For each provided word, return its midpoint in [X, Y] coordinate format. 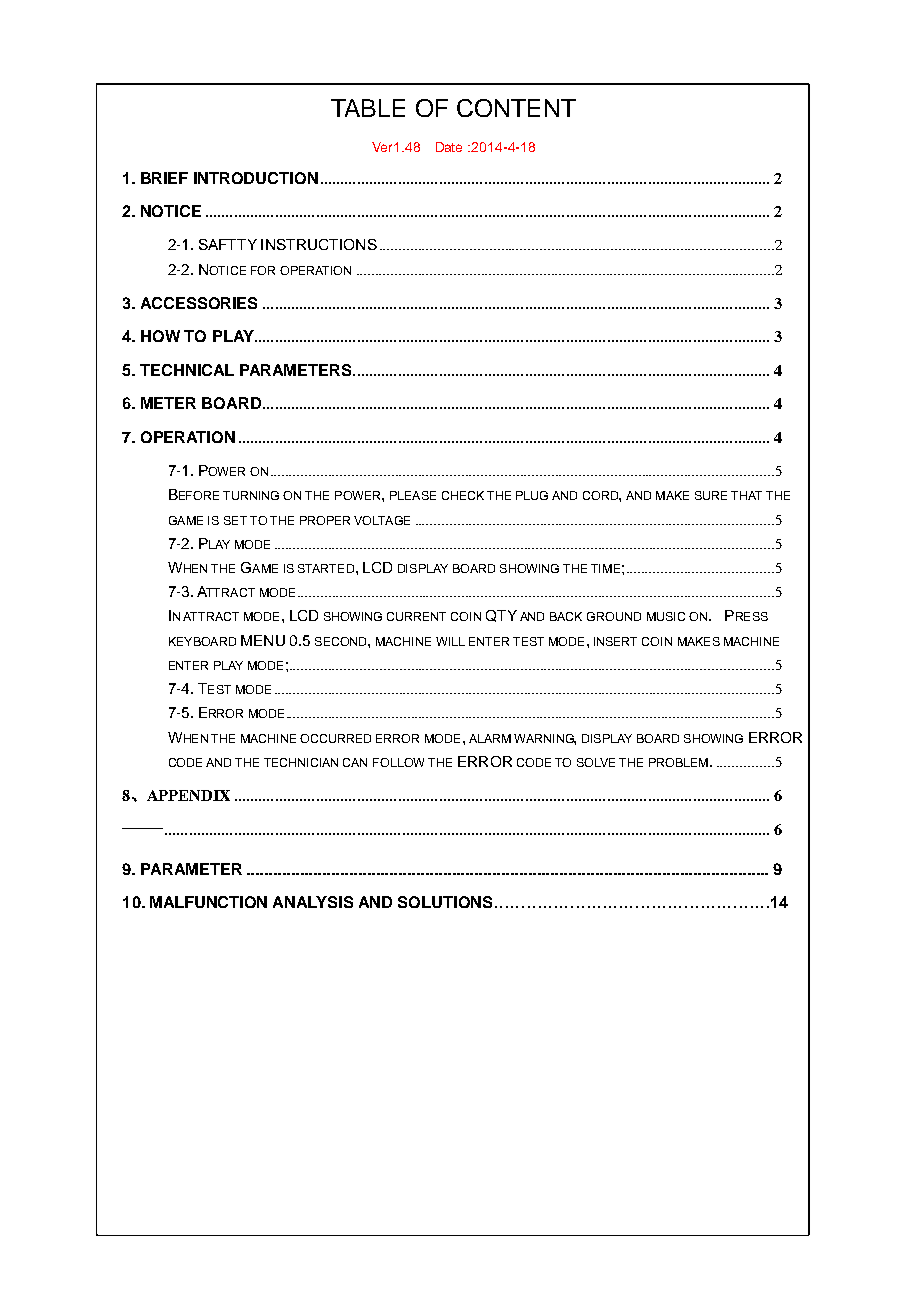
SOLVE [596, 762]
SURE [711, 495]
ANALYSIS [313, 902]
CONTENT [516, 108]
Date [449, 147]
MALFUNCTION [208, 902]
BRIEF [164, 178]
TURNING [251, 495]
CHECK [463, 495]
